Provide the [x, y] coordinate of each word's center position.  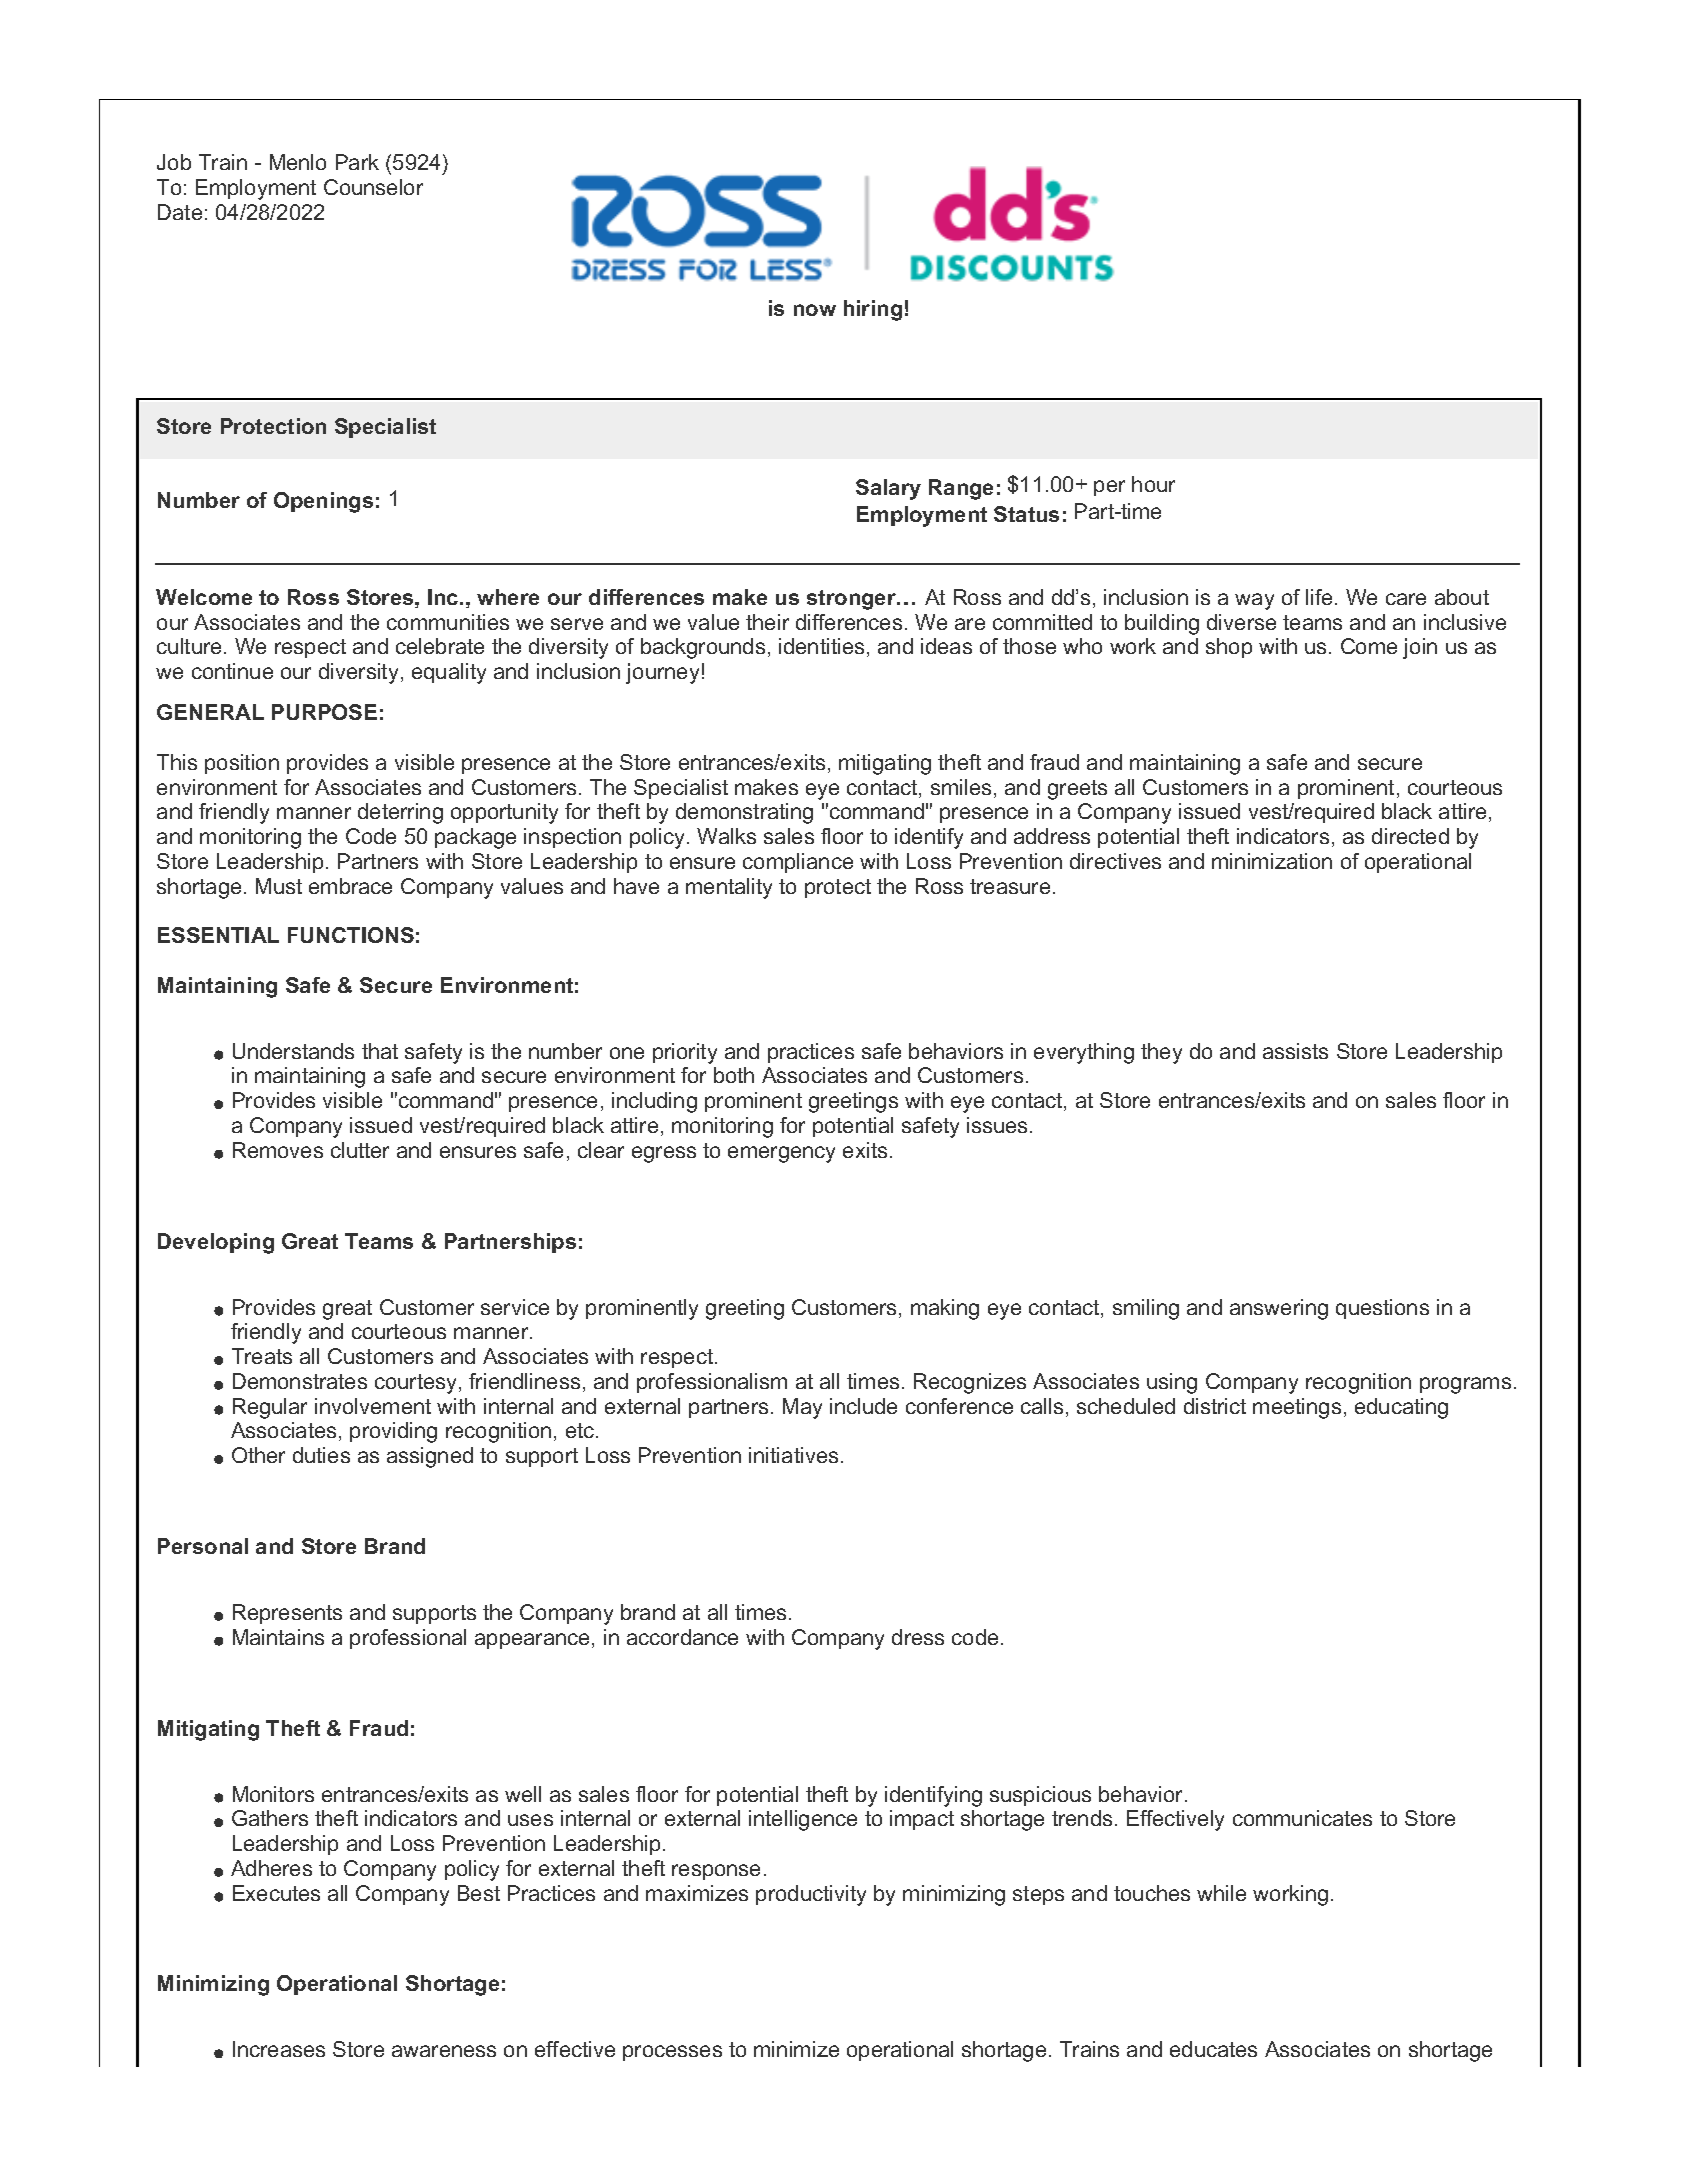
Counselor [373, 187]
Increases [279, 2049]
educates [1213, 2049]
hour [1153, 484]
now [815, 310]
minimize [796, 2049]
